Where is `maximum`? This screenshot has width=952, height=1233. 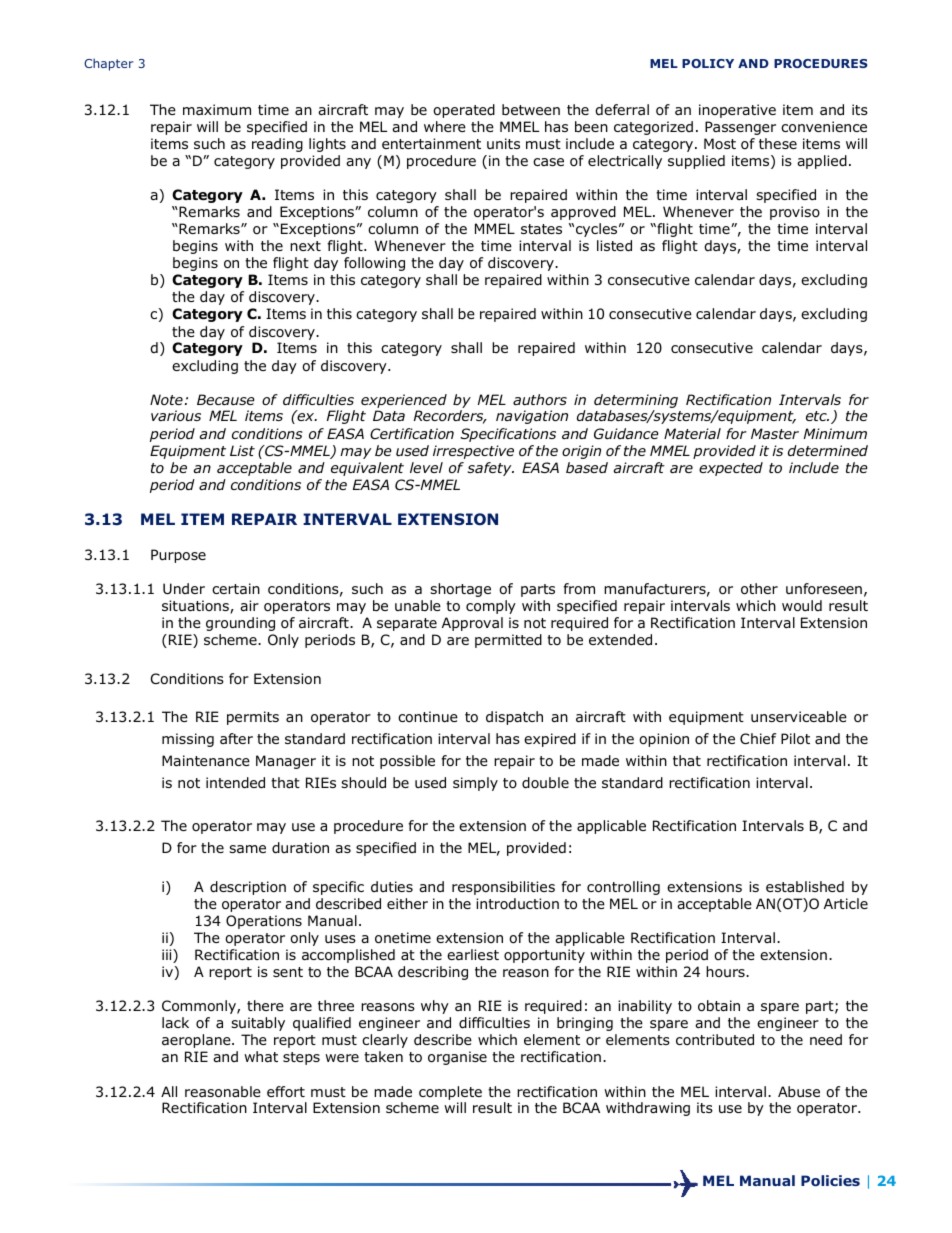
maximum is located at coordinates (217, 109).
